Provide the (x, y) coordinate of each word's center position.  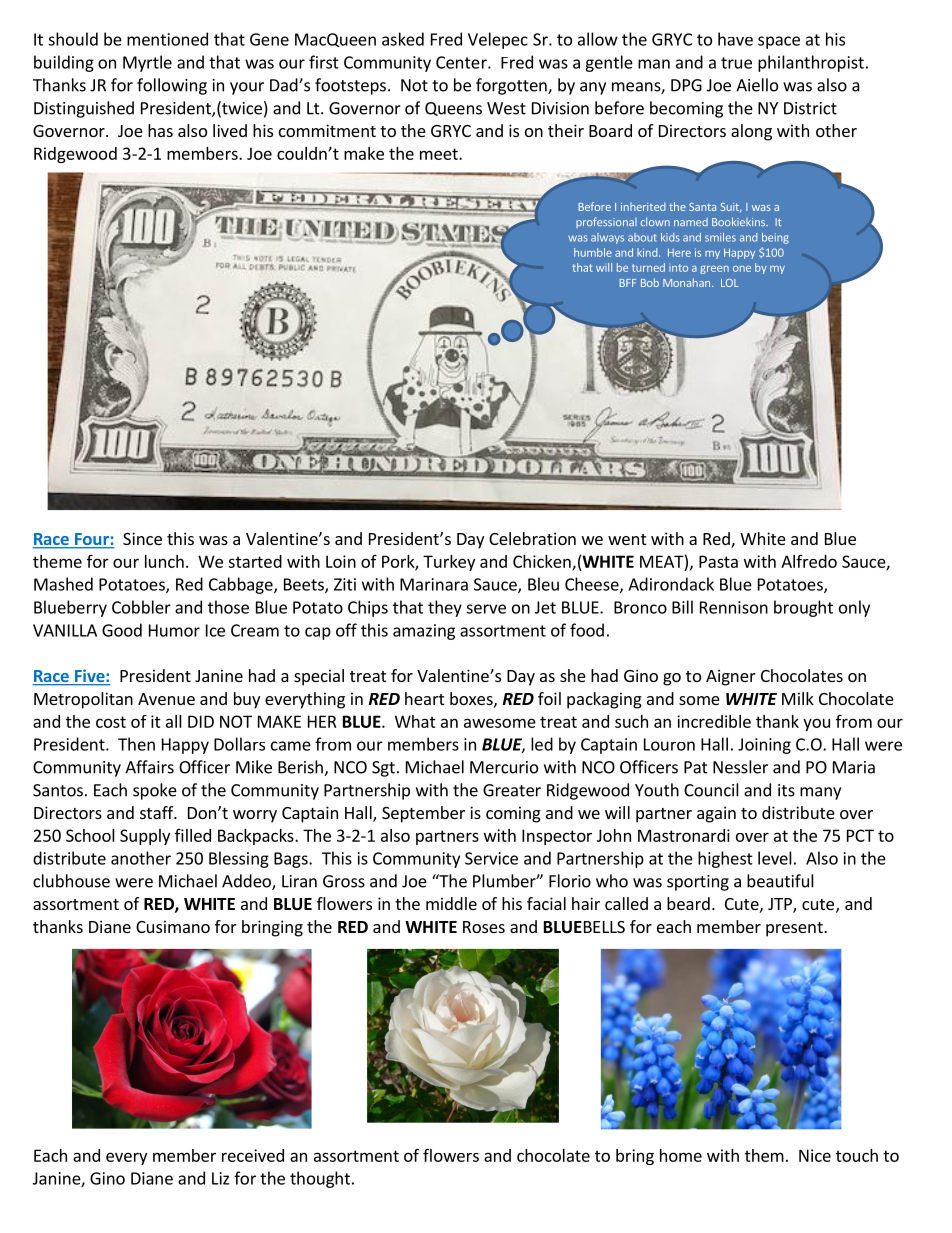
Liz (220, 1178)
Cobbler (141, 607)
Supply (145, 837)
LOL (730, 283)
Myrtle (147, 63)
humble (593, 252)
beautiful (780, 881)
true (736, 63)
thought (320, 1179)
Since (142, 538)
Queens (453, 109)
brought (803, 608)
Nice (815, 1155)
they (445, 608)
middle (451, 903)
